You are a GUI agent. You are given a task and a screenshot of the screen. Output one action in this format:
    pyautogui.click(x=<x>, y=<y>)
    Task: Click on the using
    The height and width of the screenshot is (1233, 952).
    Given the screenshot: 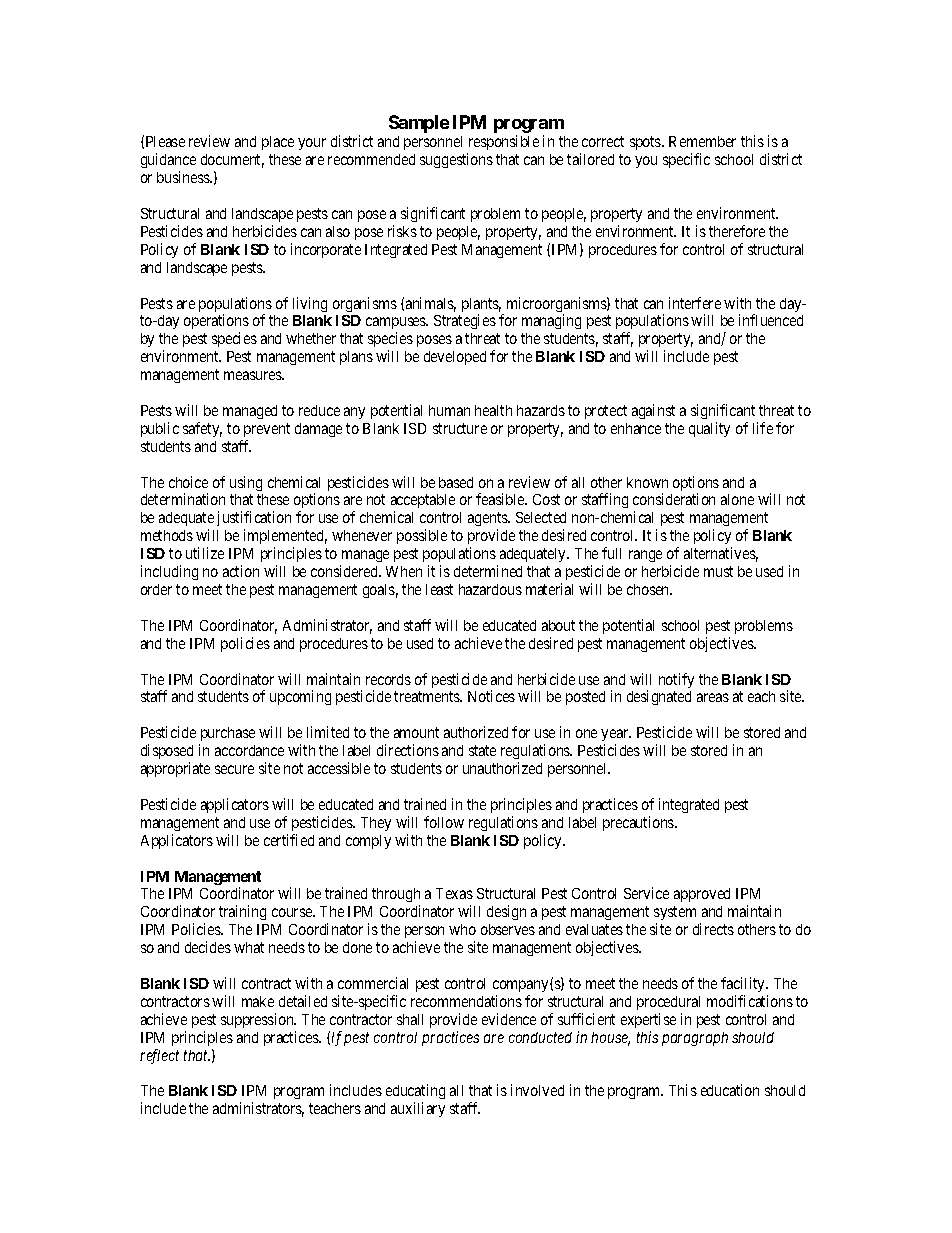 What is the action you would take?
    pyautogui.click(x=246, y=483)
